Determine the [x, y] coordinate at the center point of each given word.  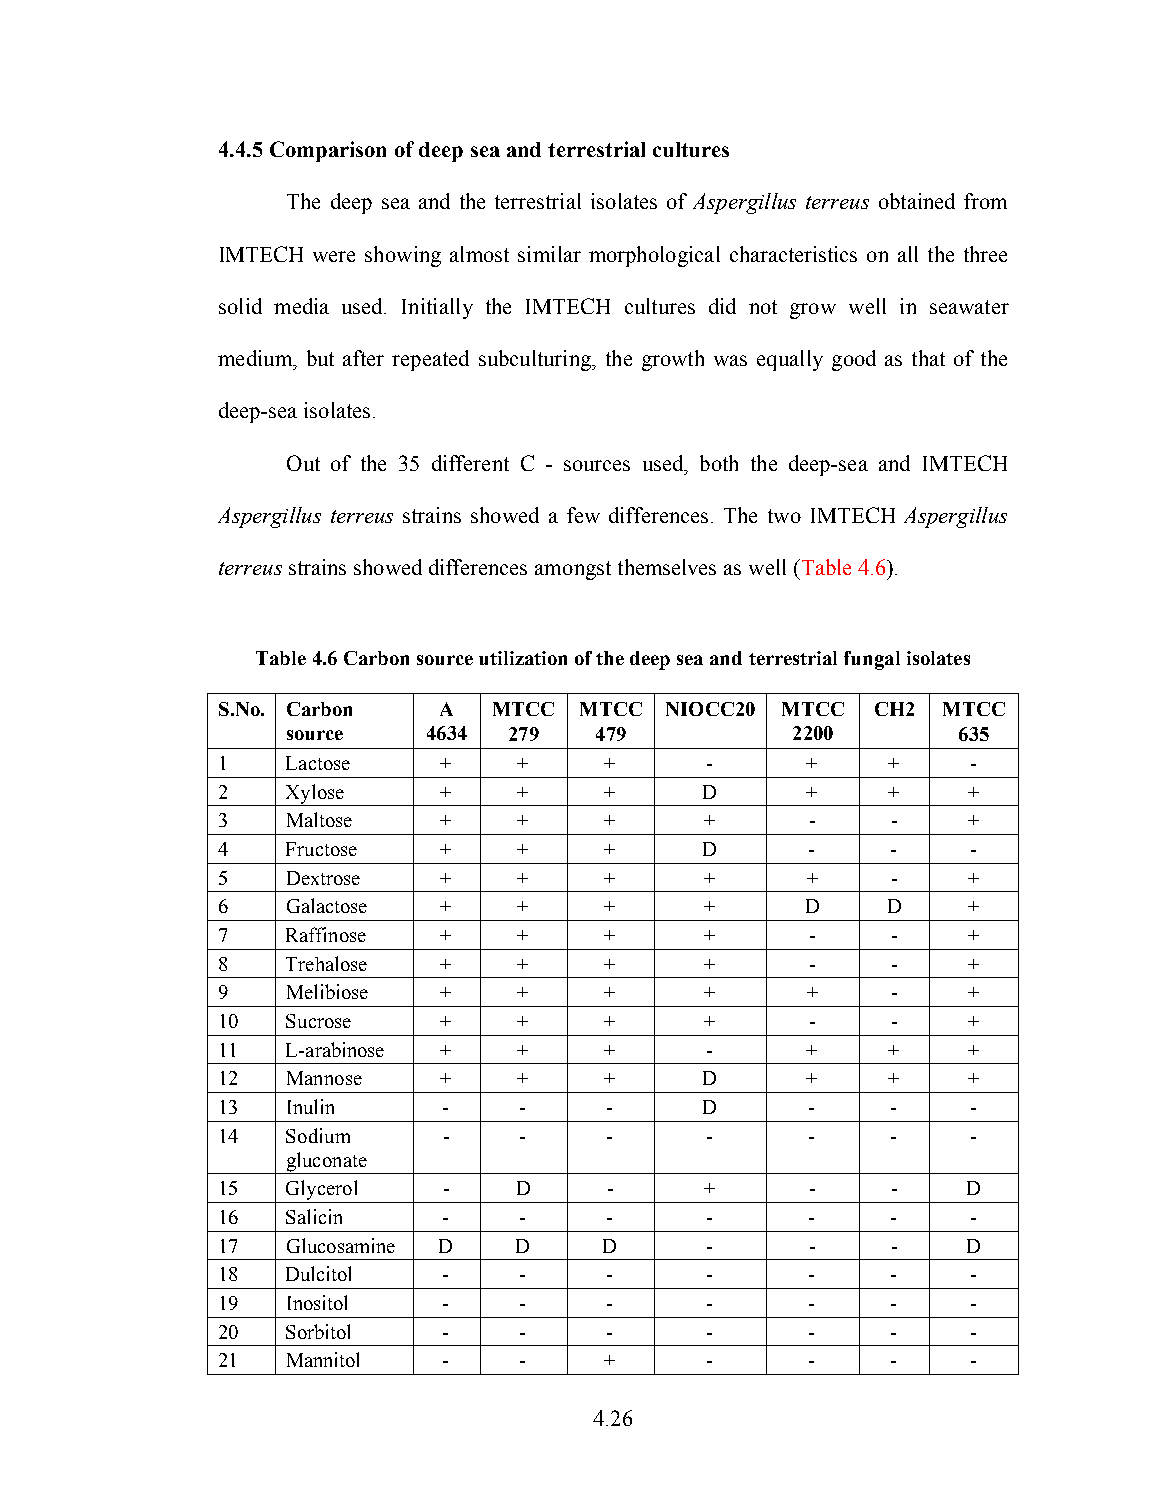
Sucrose [318, 1021]
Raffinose [326, 934]
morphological [654, 256]
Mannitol [323, 1359]
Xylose [315, 795]
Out [303, 463]
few [583, 515]
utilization [523, 658]
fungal [872, 660]
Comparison [328, 151]
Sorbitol [318, 1331]
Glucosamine [341, 1245]
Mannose [324, 1078]
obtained [917, 201]
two [784, 516]
